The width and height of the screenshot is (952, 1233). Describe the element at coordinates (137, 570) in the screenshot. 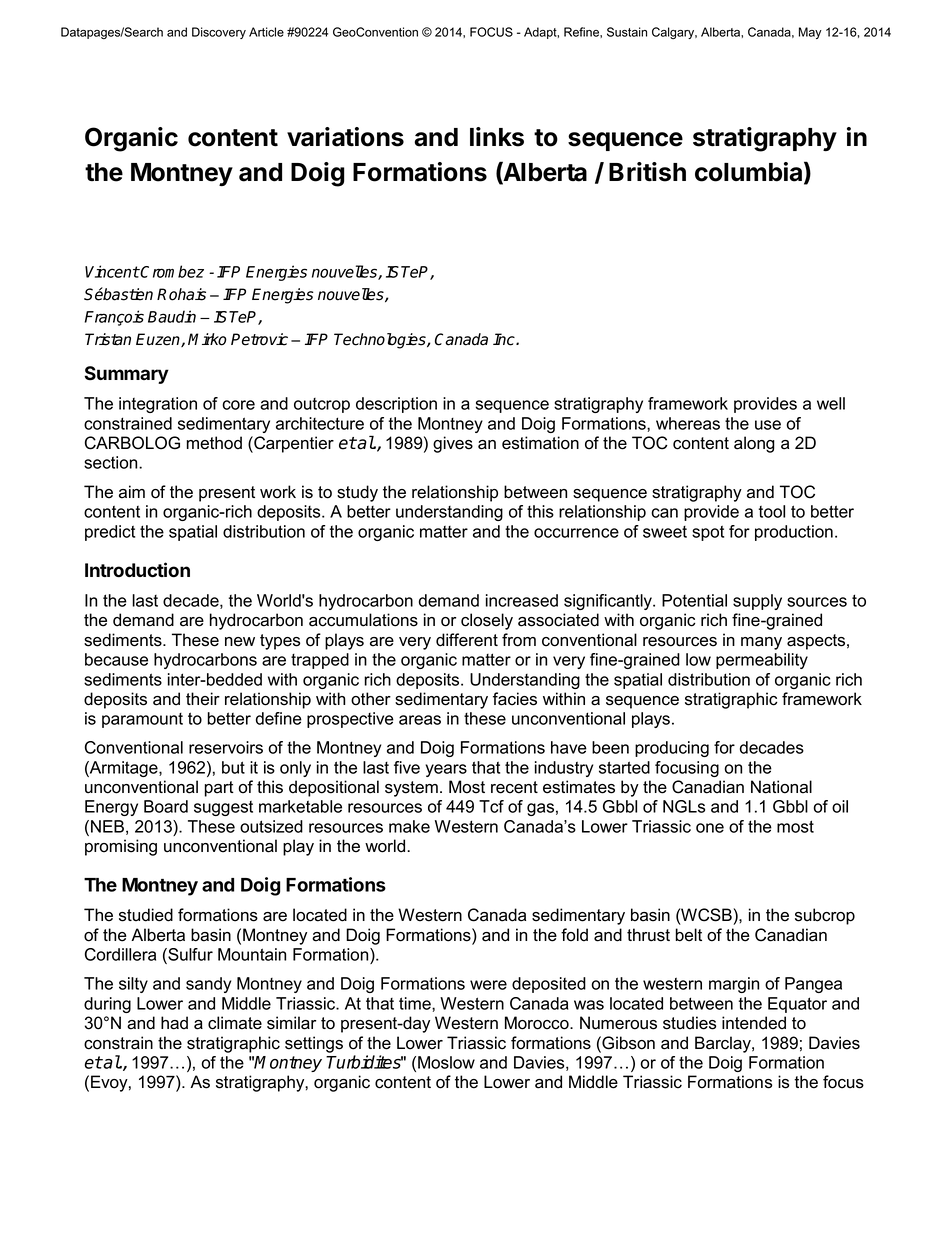

I see `Introduction` at that location.
